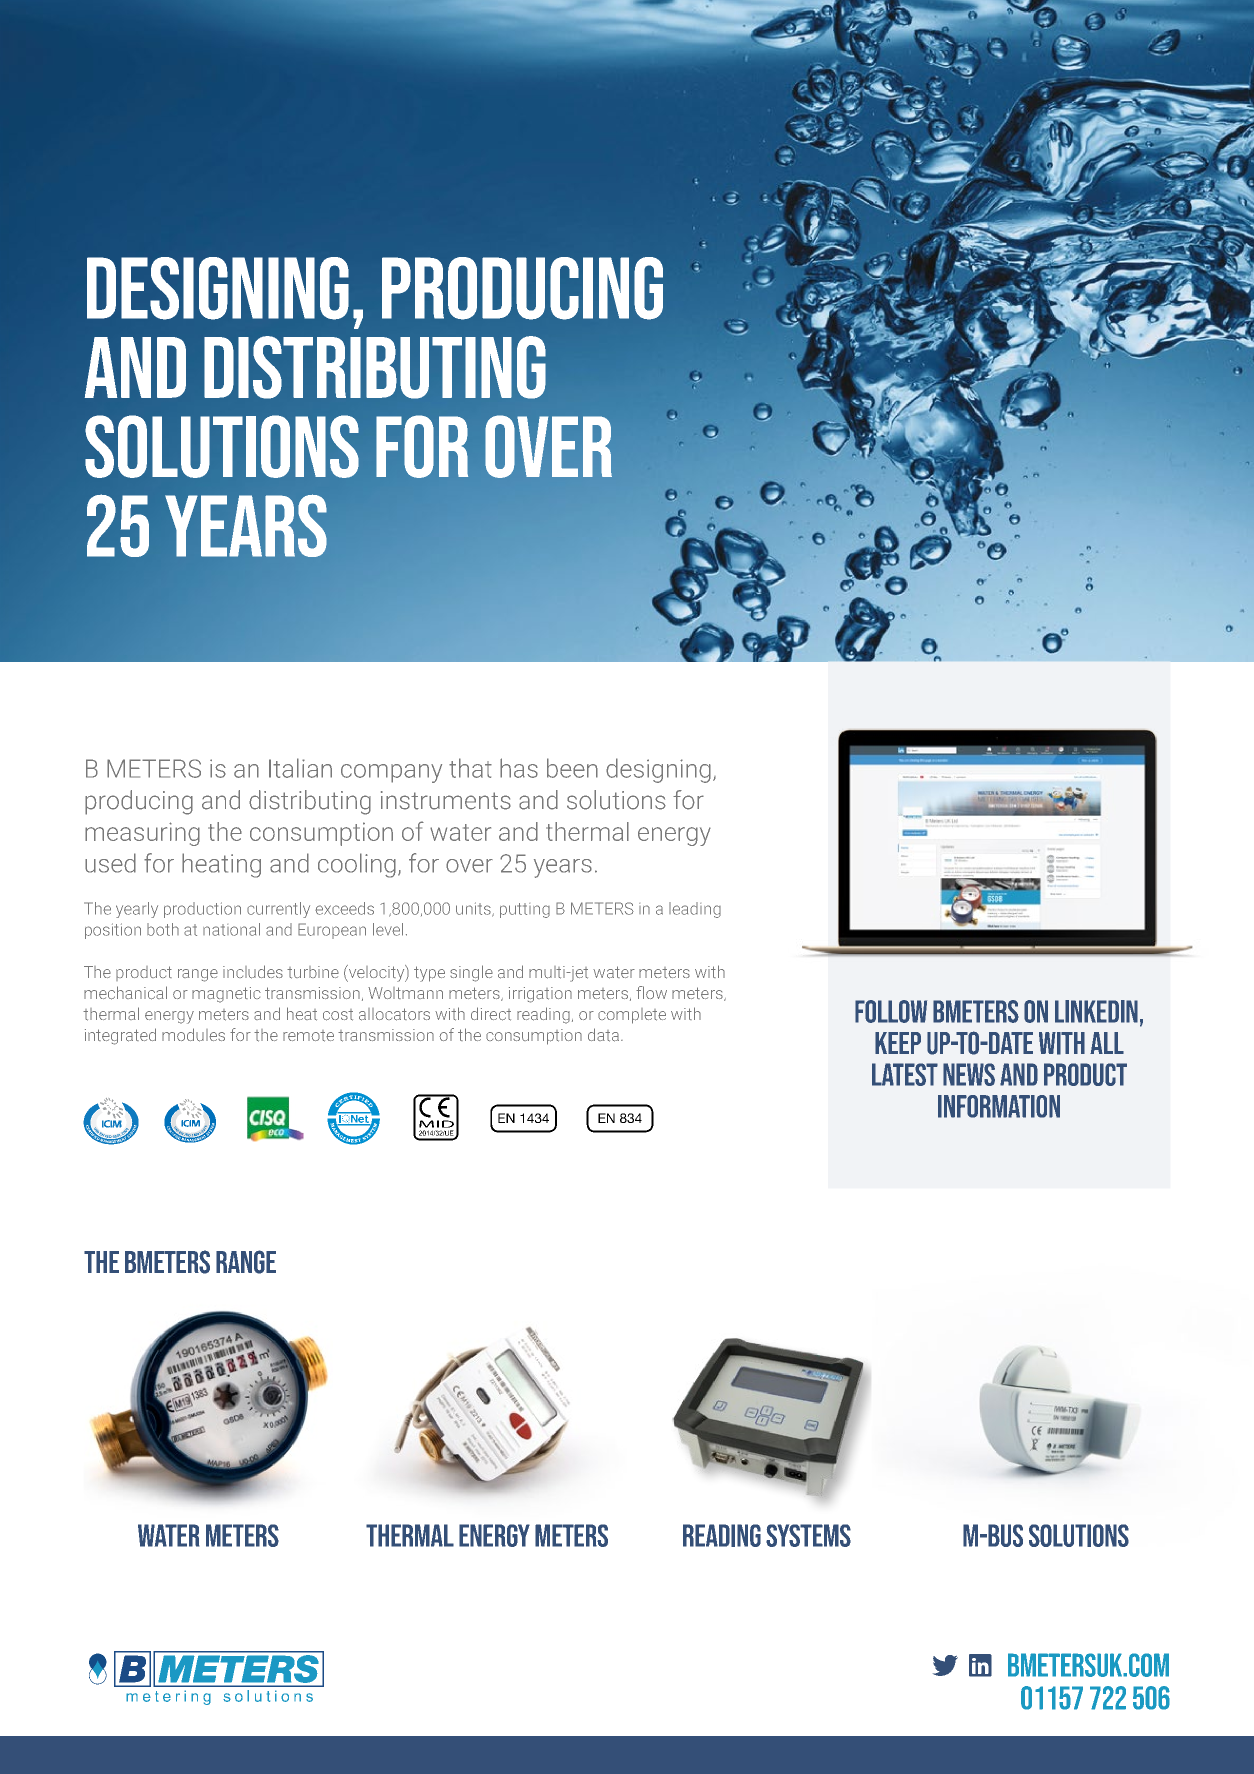 The height and width of the screenshot is (1774, 1254). I want to click on leading, so click(695, 910).
